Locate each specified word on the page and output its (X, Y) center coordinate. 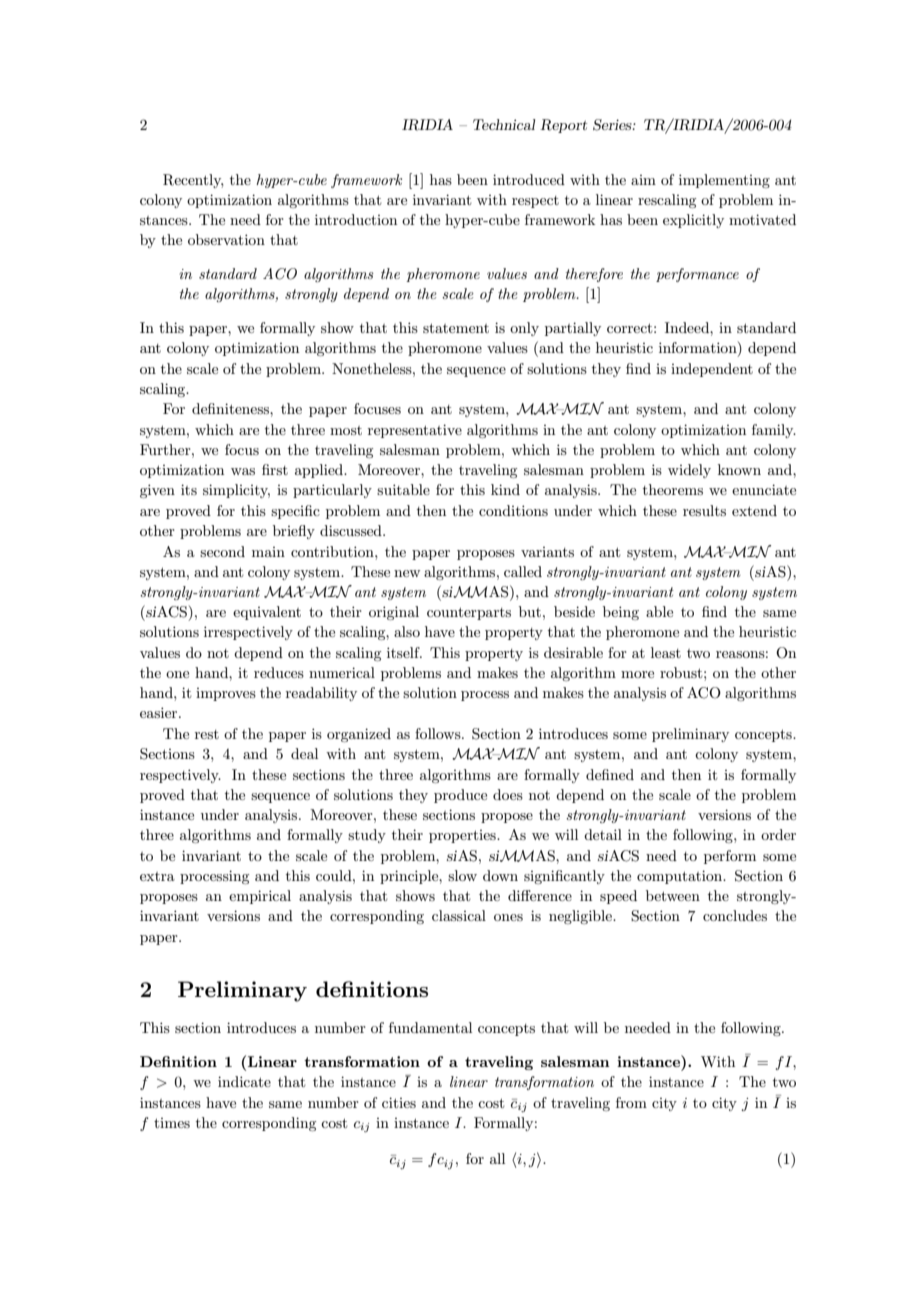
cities (399, 1102)
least (666, 652)
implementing (724, 181)
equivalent (267, 613)
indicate (244, 1081)
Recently (193, 181)
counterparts (469, 613)
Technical (504, 124)
